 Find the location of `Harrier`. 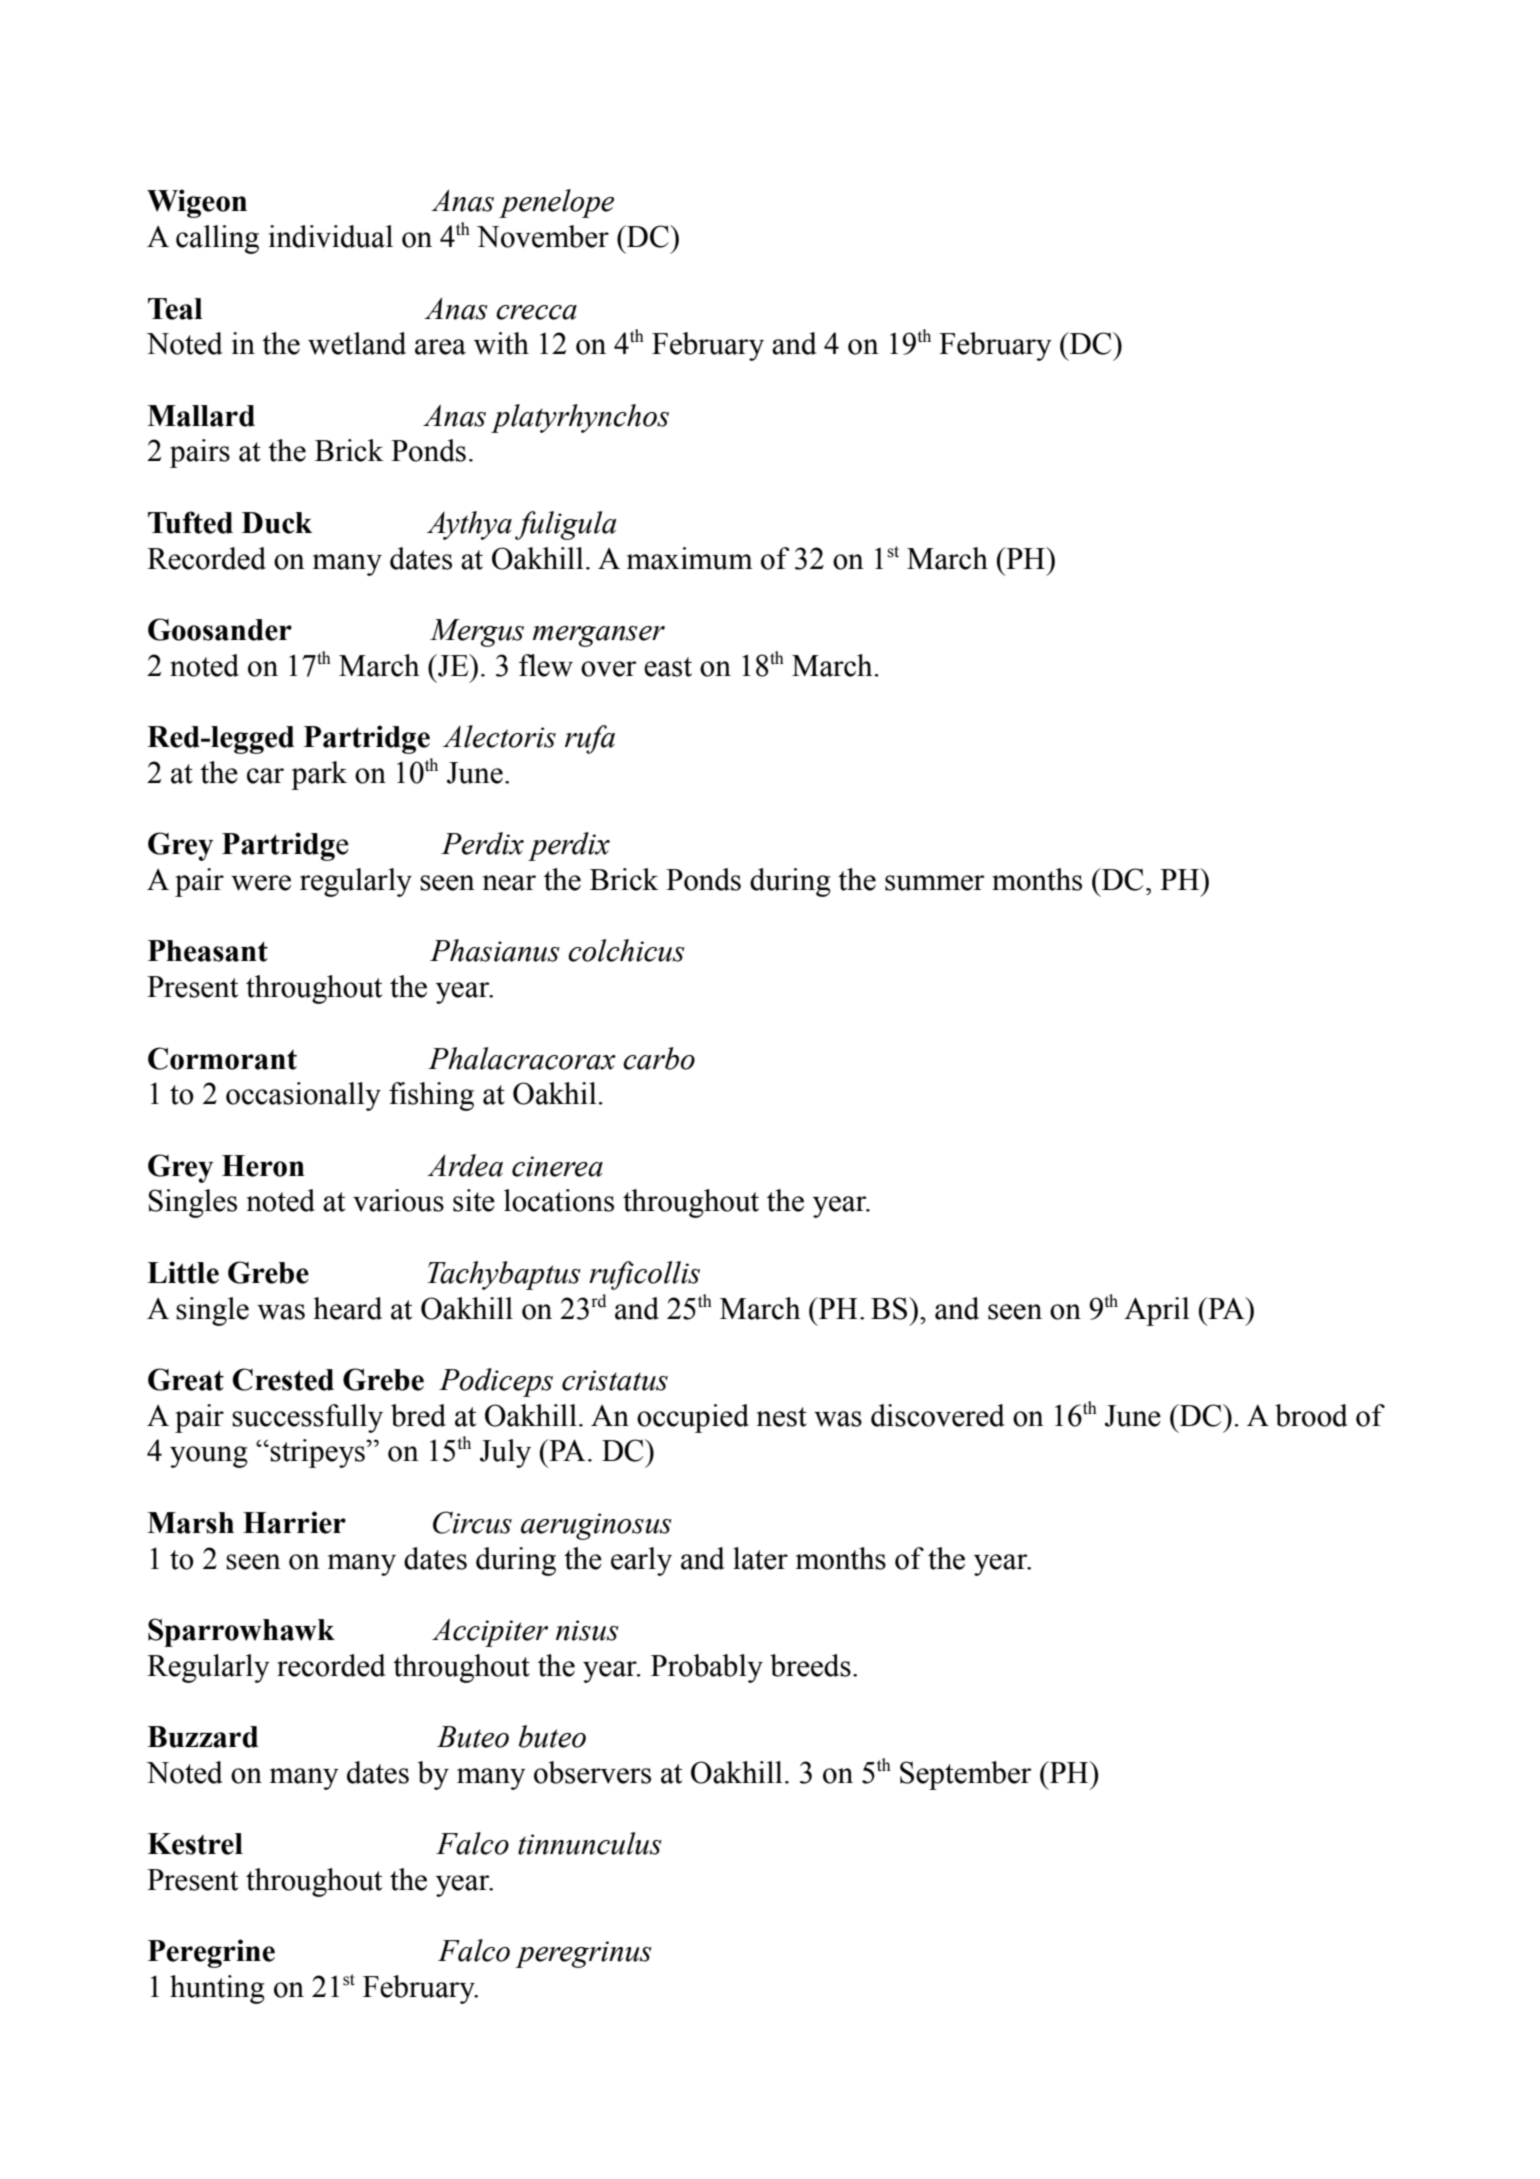

Harrier is located at coordinates (294, 1522).
